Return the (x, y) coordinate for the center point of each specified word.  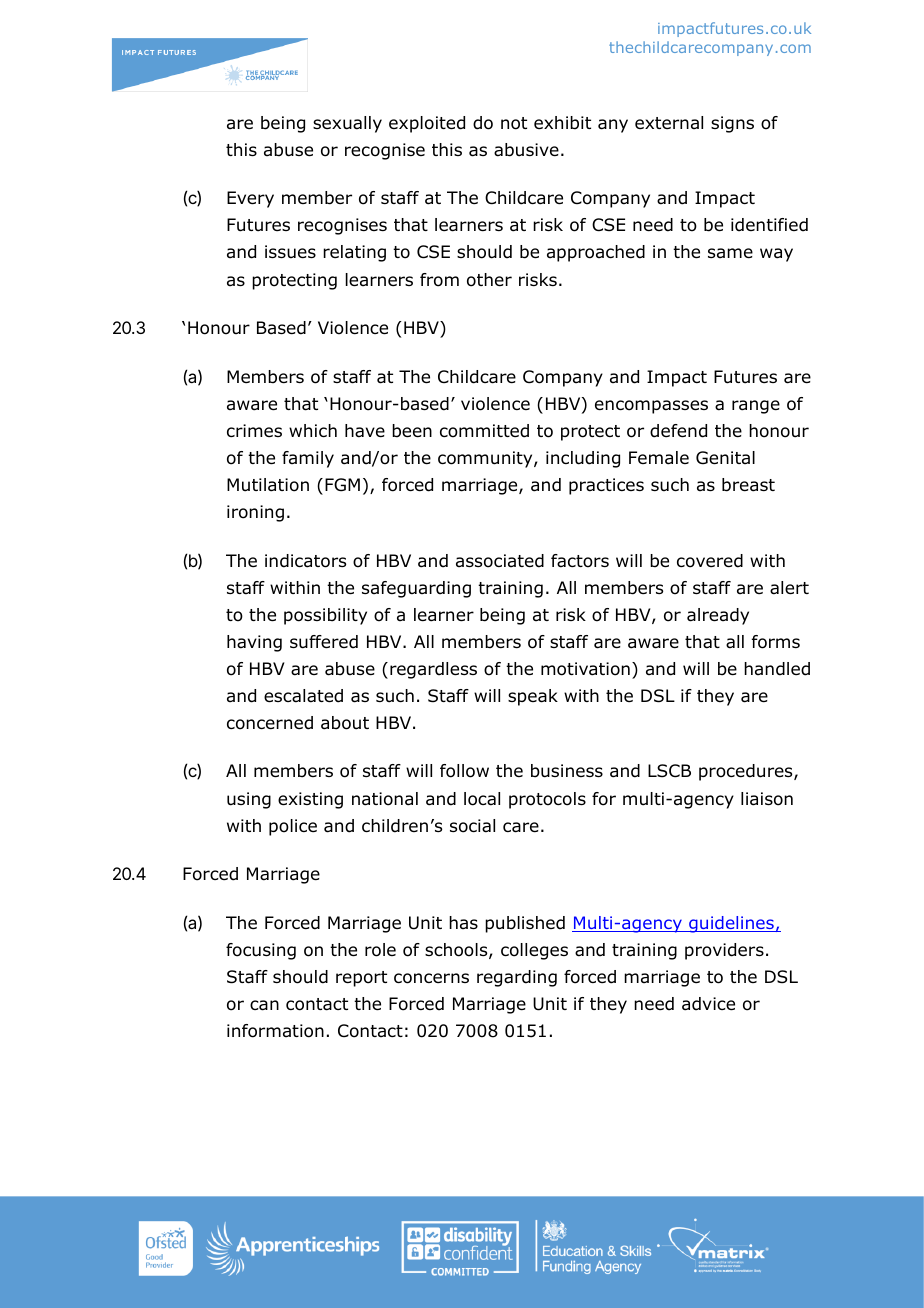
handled (777, 669)
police (293, 827)
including (583, 459)
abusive (526, 150)
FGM (342, 485)
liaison (767, 799)
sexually (347, 124)
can (264, 1005)
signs (732, 124)
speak (533, 697)
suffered (324, 642)
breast (748, 485)
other (489, 280)
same (730, 253)
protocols (547, 800)
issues (290, 252)
